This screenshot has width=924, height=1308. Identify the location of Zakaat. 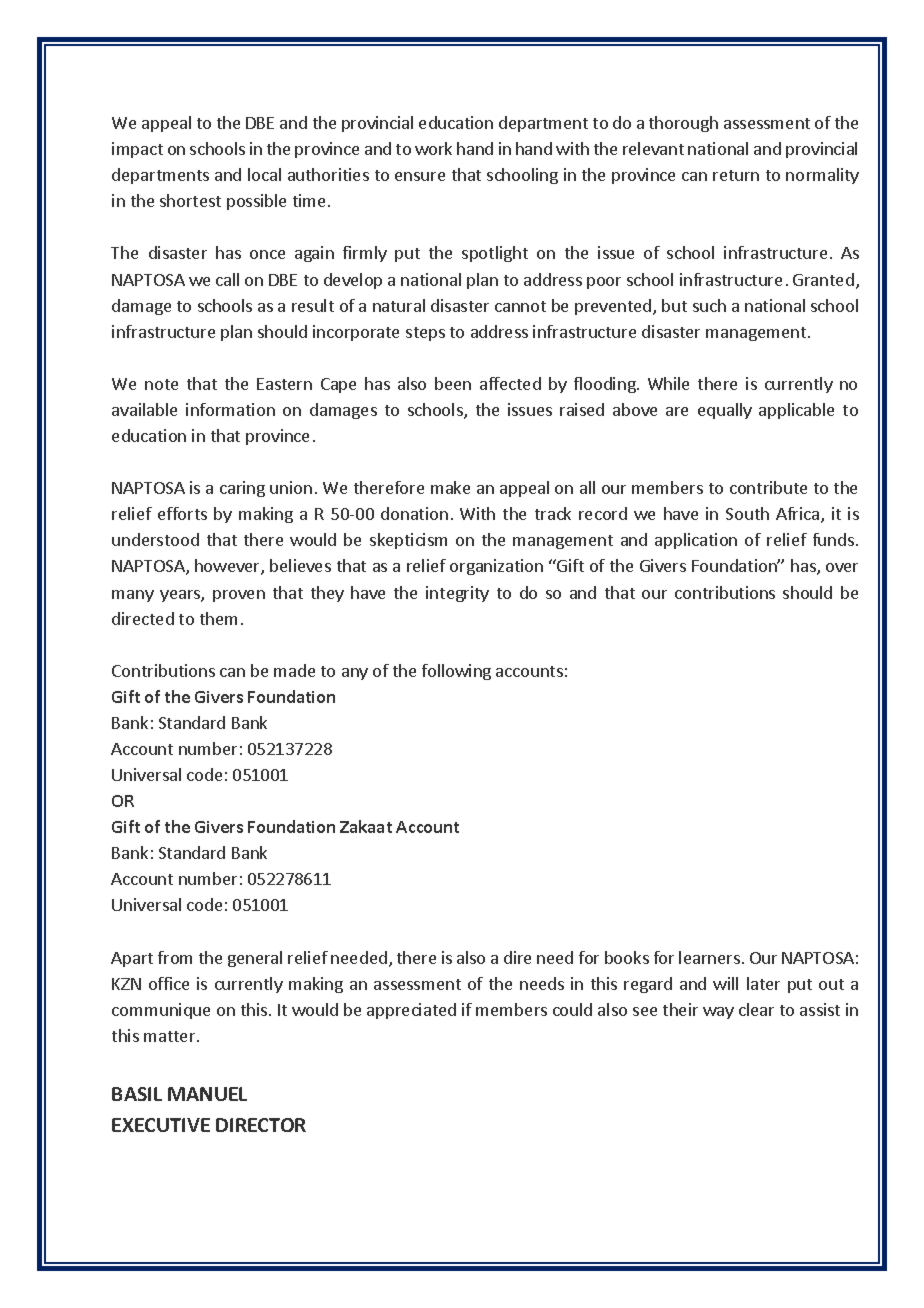
(366, 826).
